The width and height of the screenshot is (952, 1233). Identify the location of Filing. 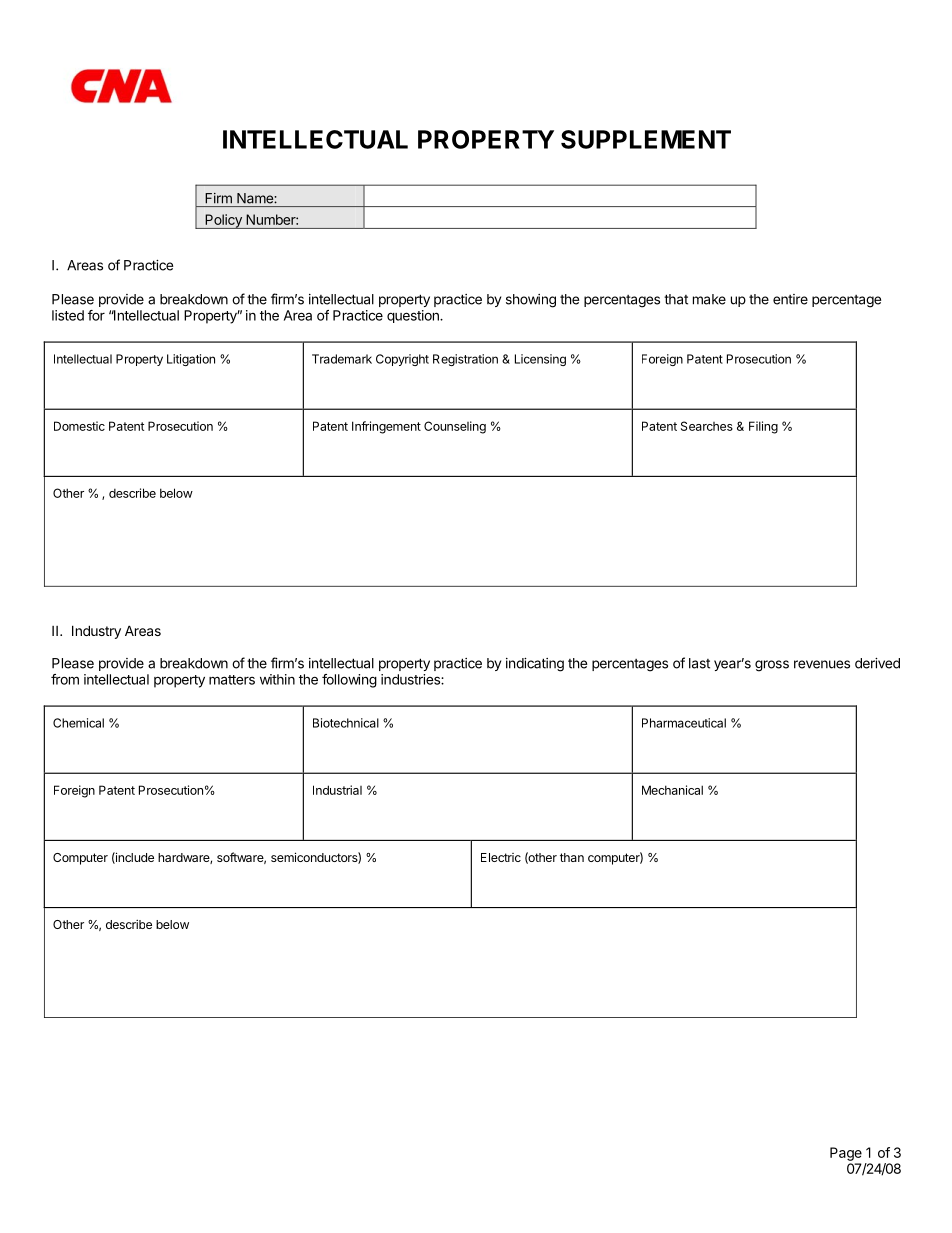
(763, 427).
